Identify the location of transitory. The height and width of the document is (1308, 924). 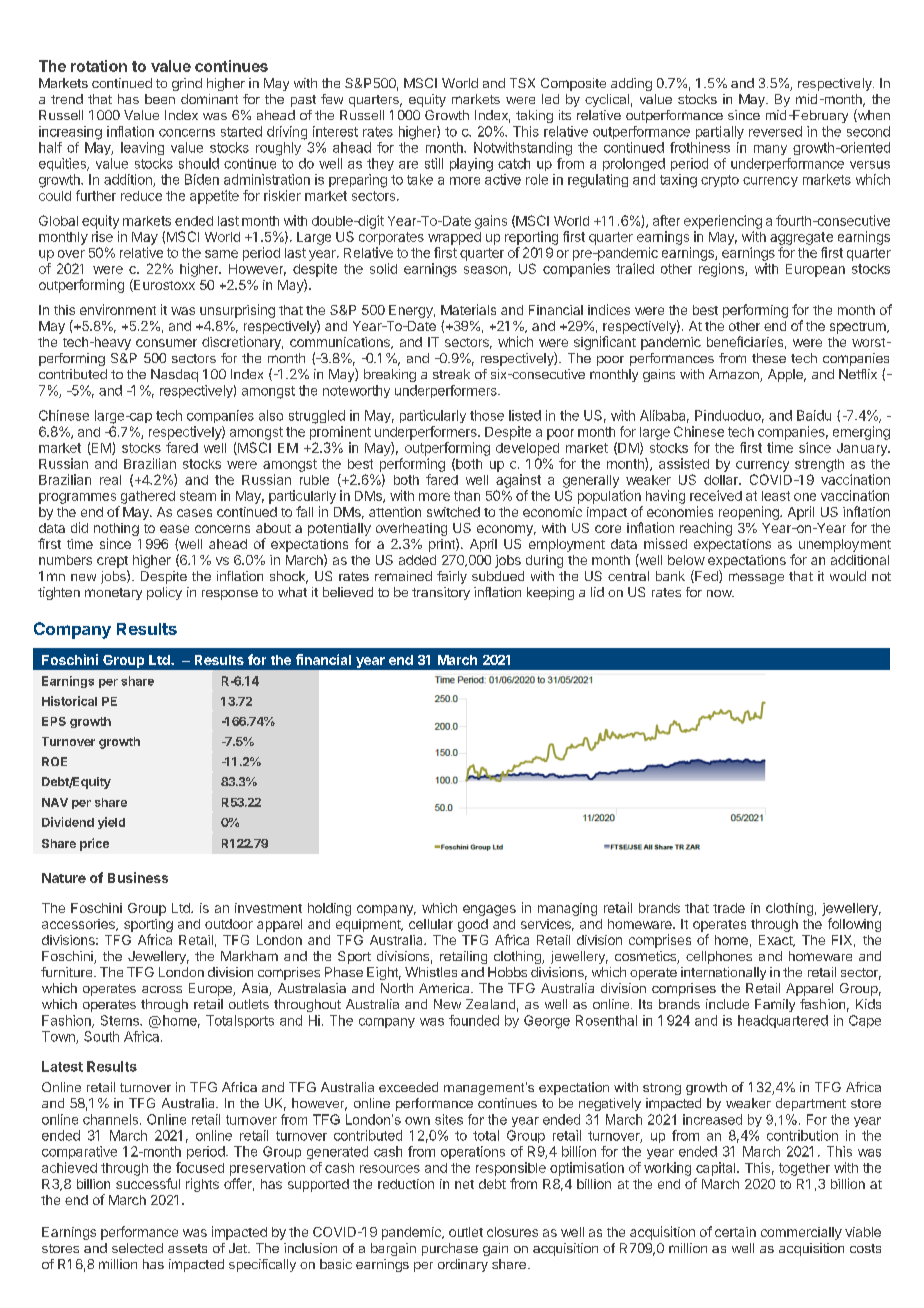
(441, 593).
